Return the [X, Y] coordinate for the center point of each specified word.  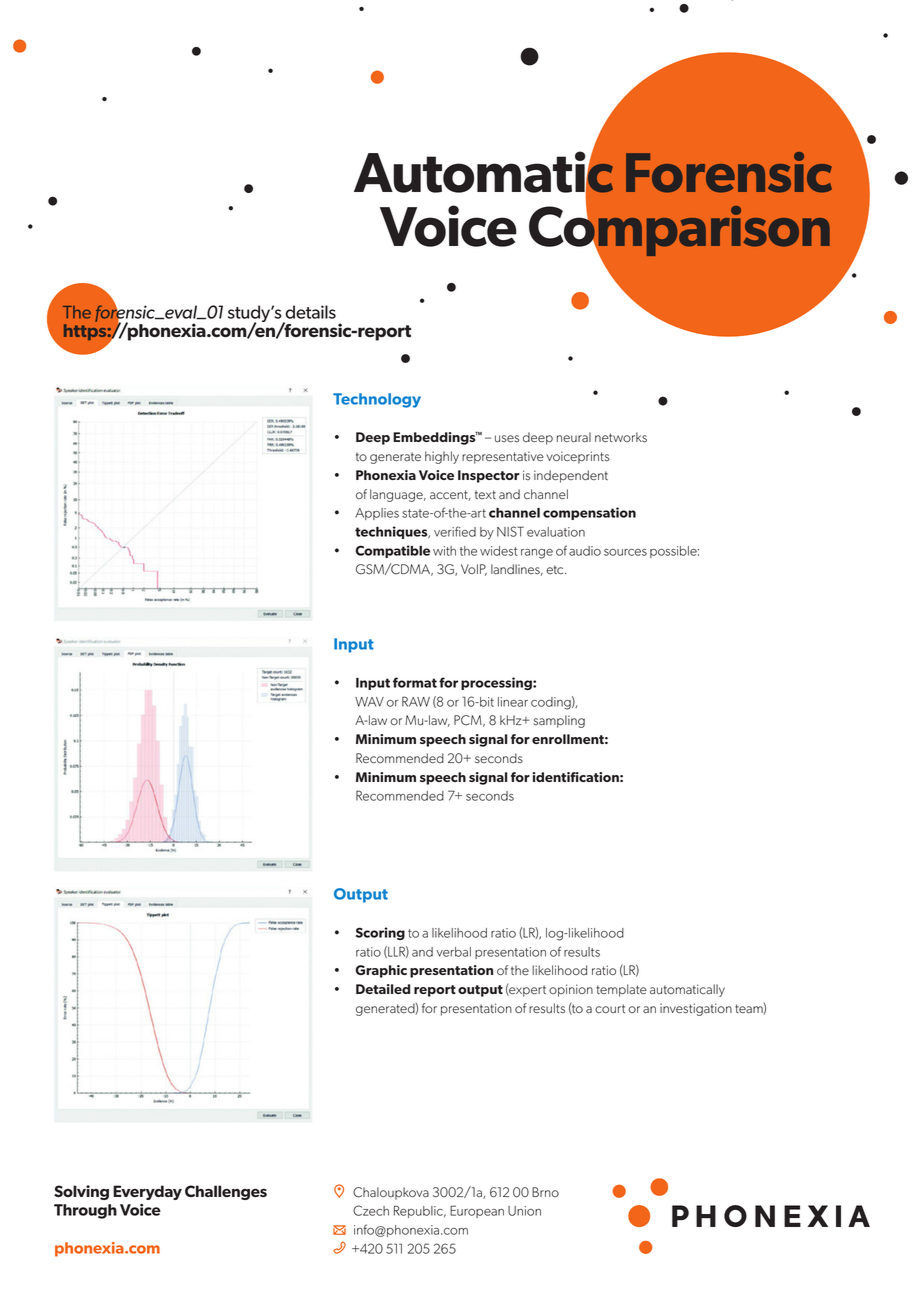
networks [621, 437]
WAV [369, 702]
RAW [416, 701]
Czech [371, 1210]
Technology [377, 400]
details [310, 312]
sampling [559, 721]
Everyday [147, 1192]
